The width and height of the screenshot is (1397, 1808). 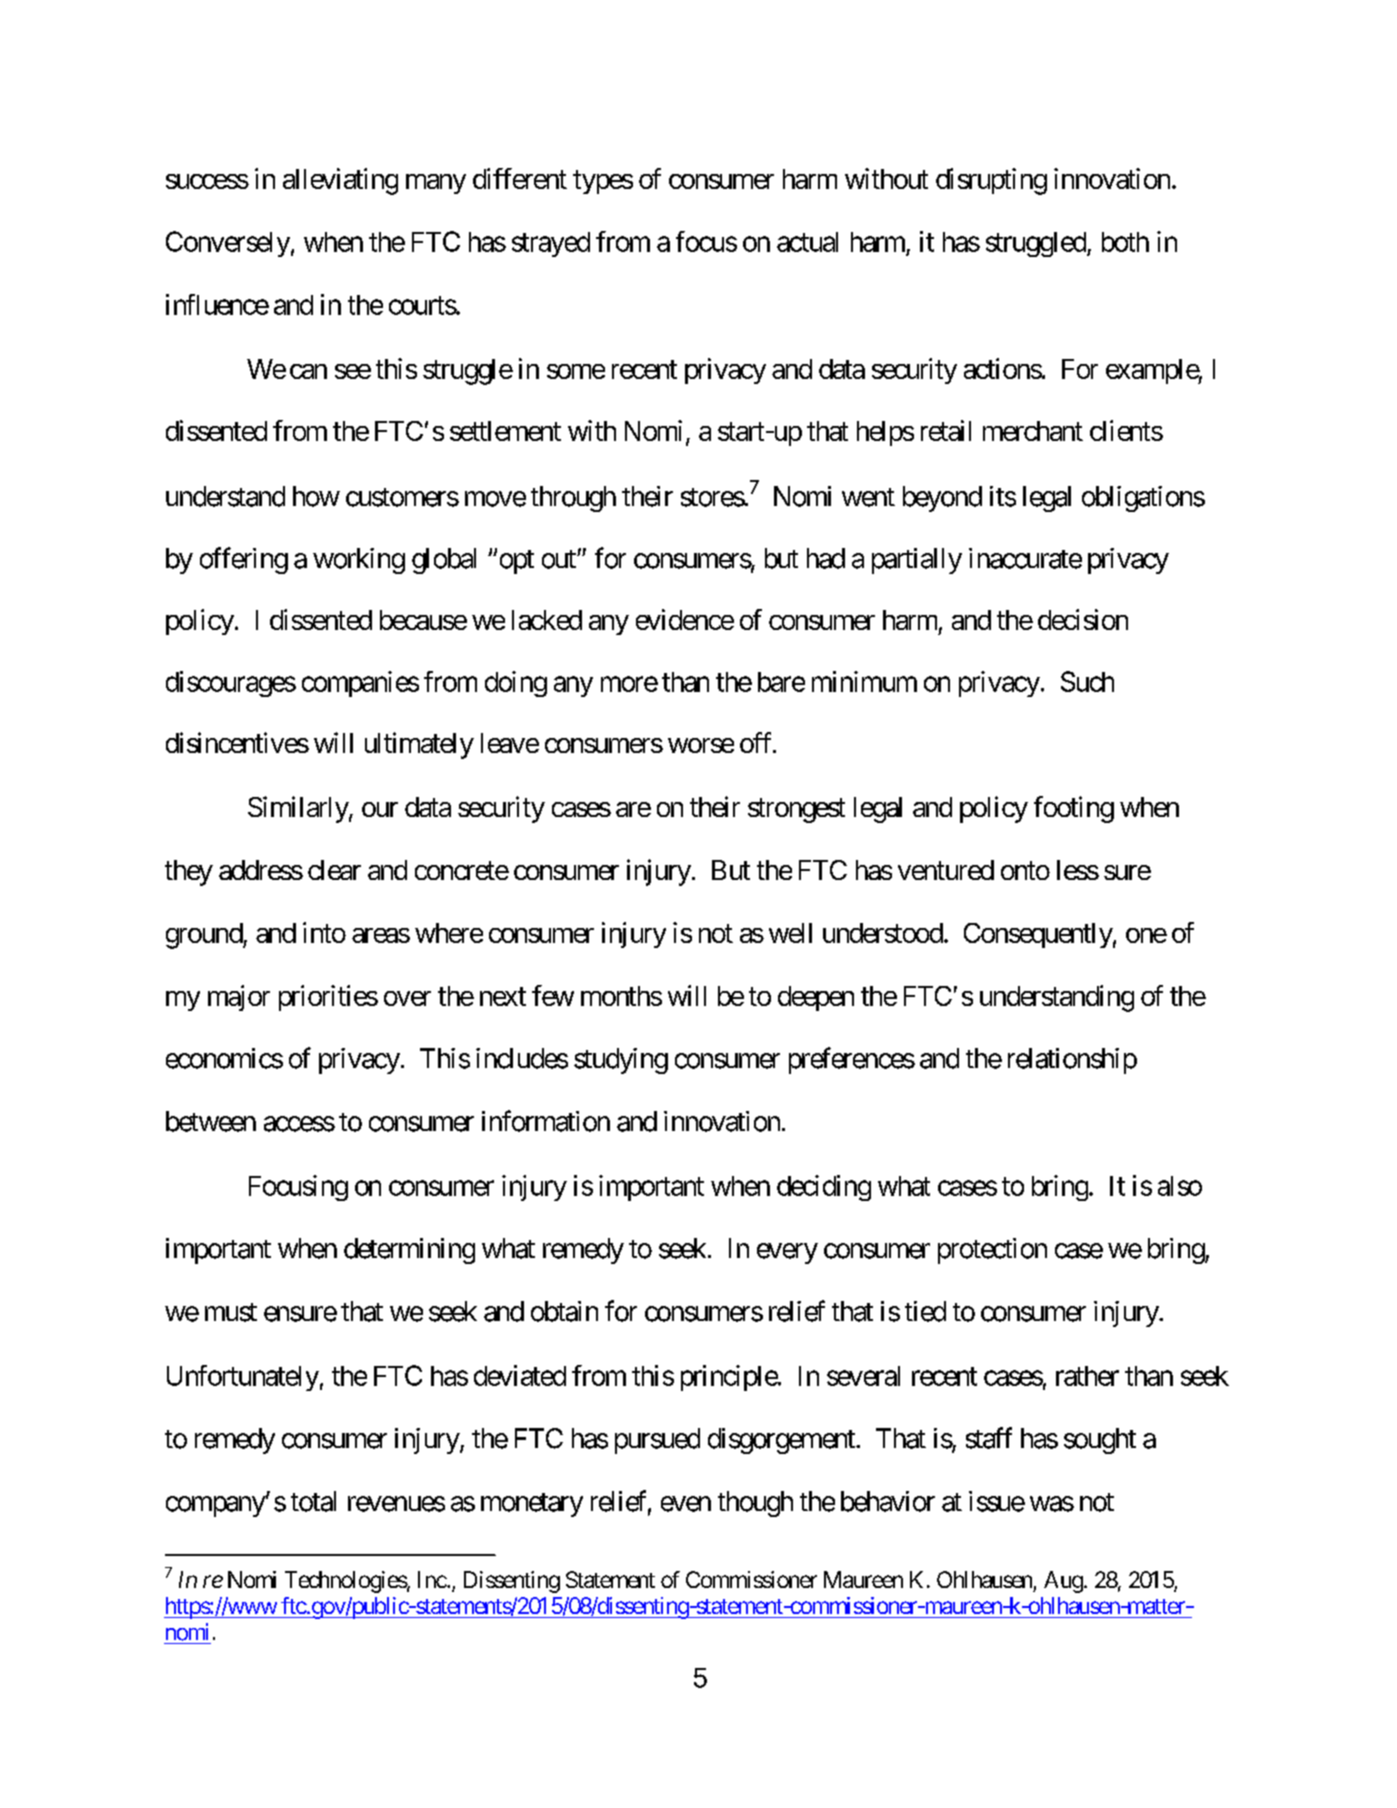 I want to click on working, so click(x=359, y=561).
